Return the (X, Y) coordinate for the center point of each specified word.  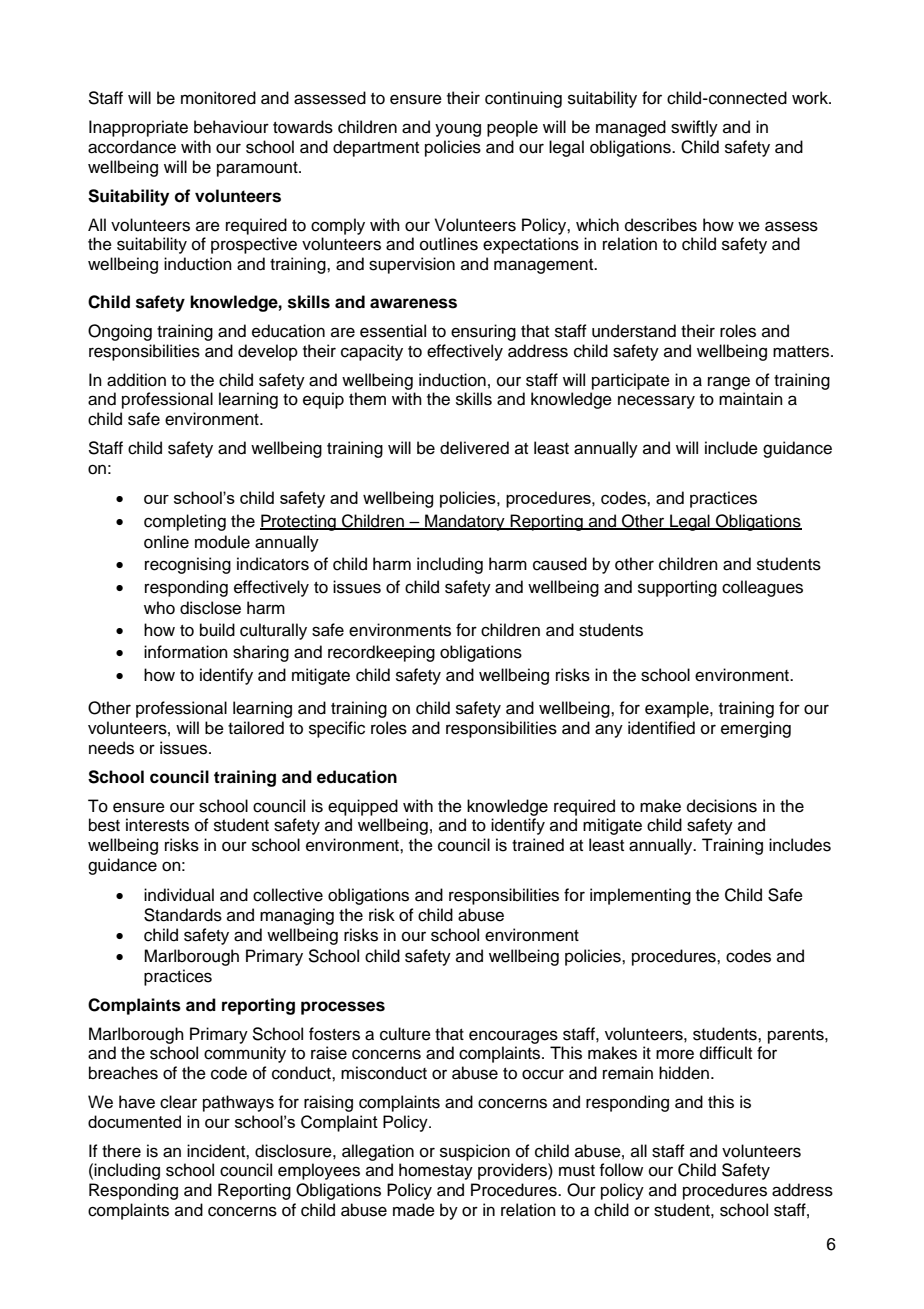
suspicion (475, 1152)
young (458, 130)
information (186, 652)
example (678, 709)
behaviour (231, 127)
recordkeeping (381, 653)
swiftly (694, 128)
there (121, 1151)
